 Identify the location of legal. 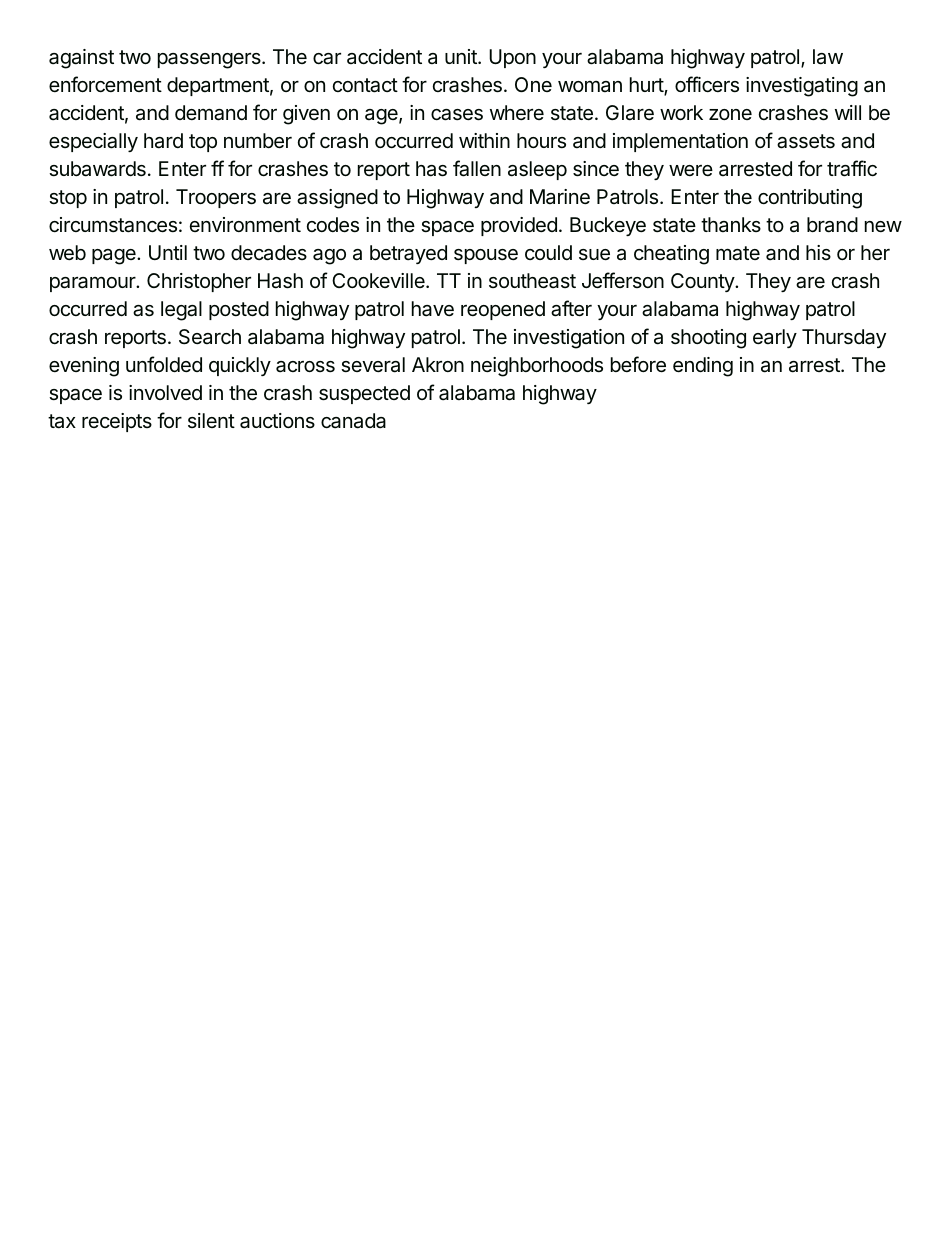
(181, 311).
